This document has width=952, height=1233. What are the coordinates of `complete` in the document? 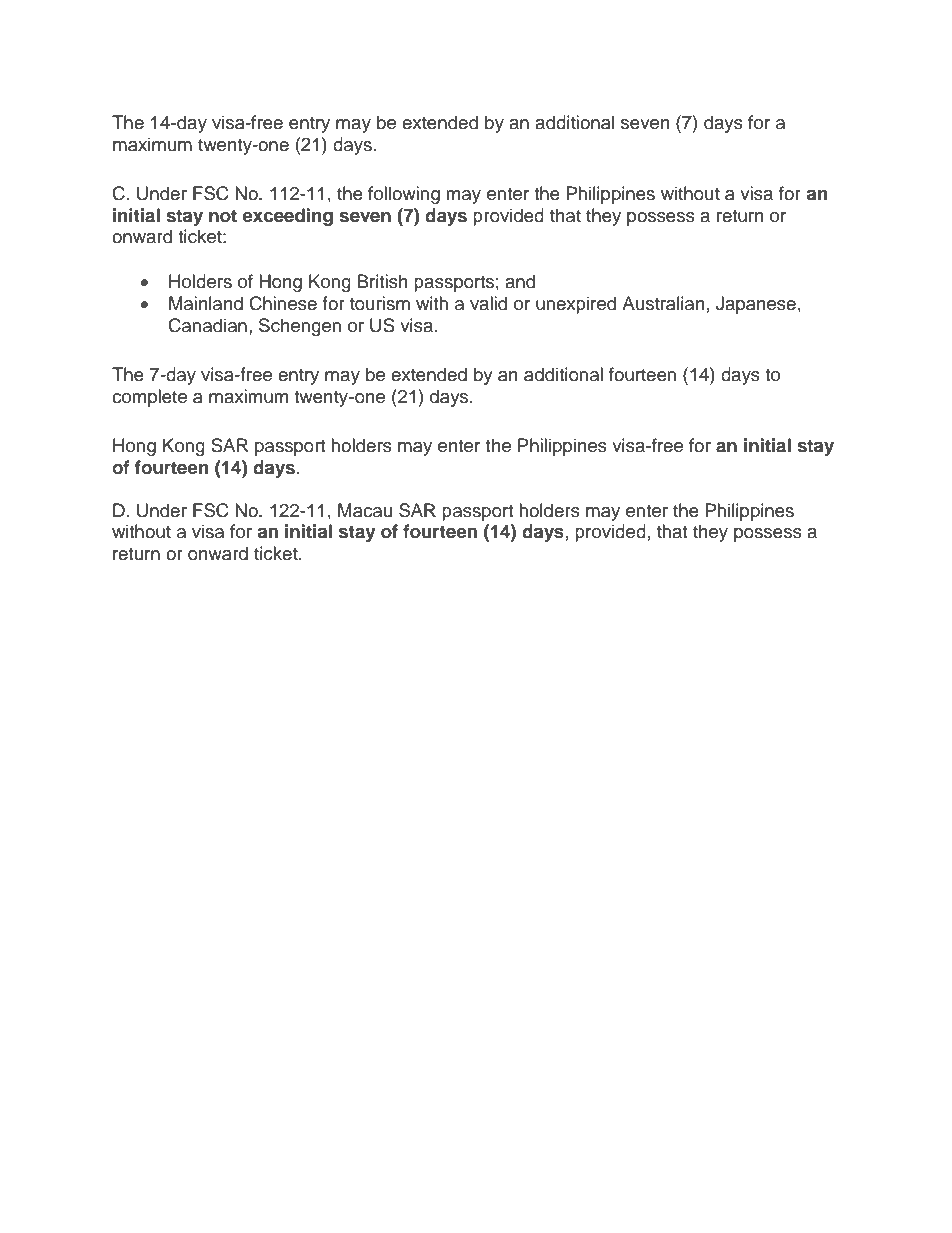 It's located at (149, 398).
